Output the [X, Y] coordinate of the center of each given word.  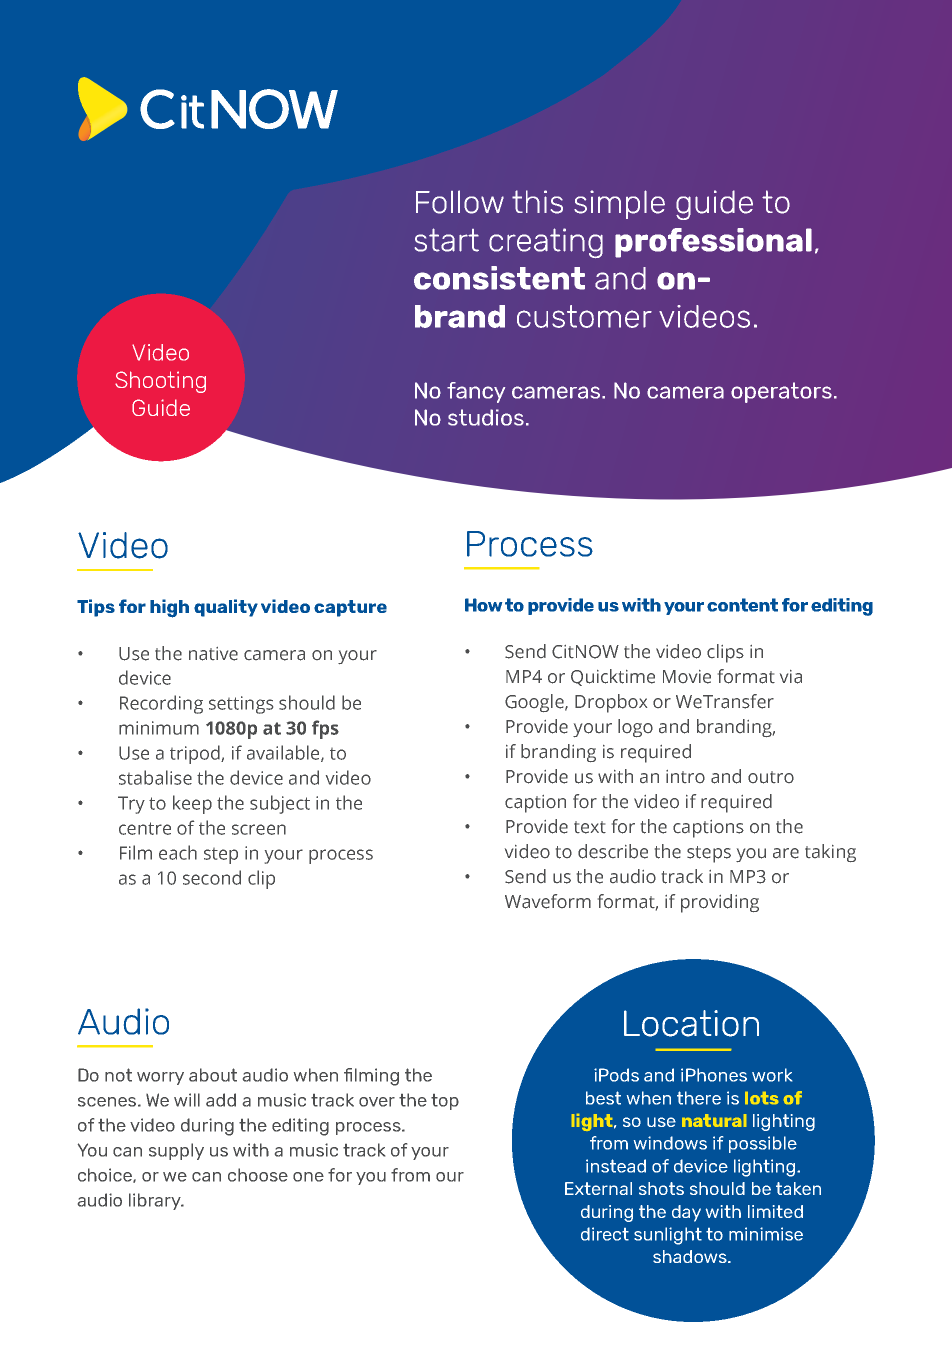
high [169, 608]
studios [486, 417]
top [445, 1102]
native [213, 654]
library [156, 1201]
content [742, 605]
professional [713, 243]
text [590, 827]
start [447, 240]
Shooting [160, 382]
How [483, 605]
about [213, 1075]
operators [781, 392]
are [786, 853]
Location [691, 1023]
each [178, 852]
